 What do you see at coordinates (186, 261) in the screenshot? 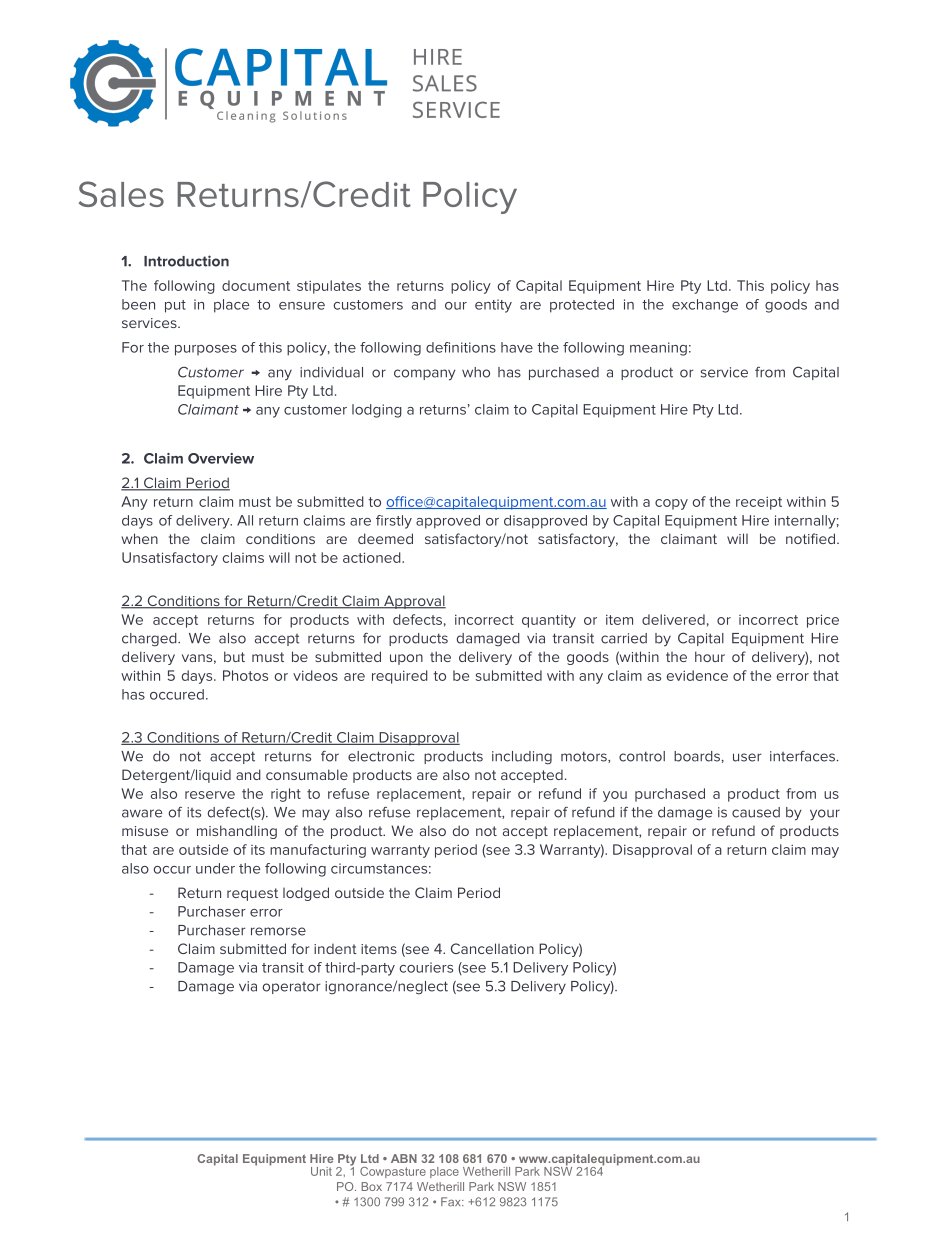
I see `Introduction` at bounding box center [186, 261].
